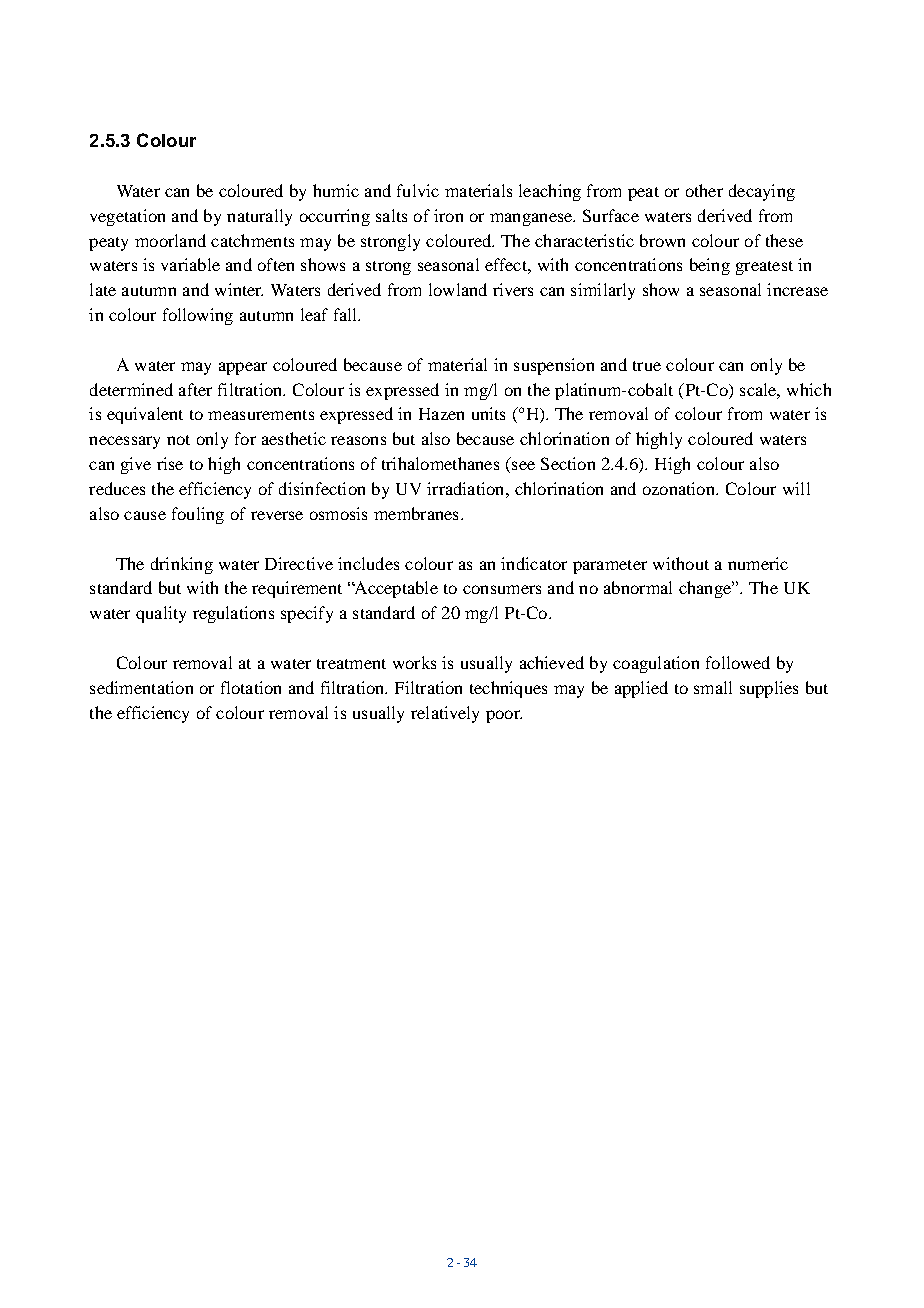  Describe the element at coordinates (440, 463) in the screenshot. I see `trihalomethanes` at that location.
